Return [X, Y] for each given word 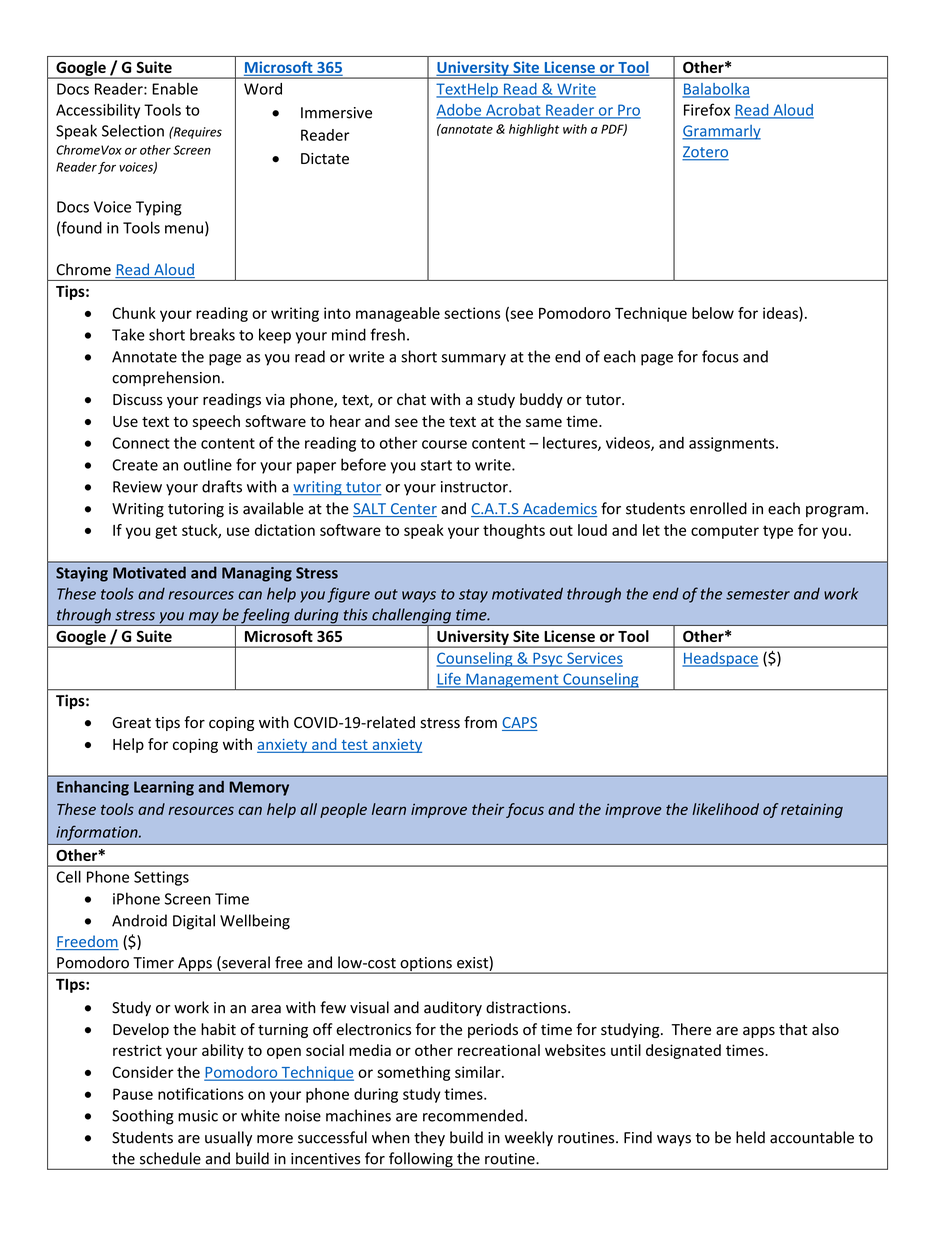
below [713, 313]
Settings [161, 878]
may [203, 619]
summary [474, 360]
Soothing [143, 1117]
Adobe [460, 111]
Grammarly [721, 132]
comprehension [166, 378]
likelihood [725, 809]
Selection [133, 130]
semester [758, 594]
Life [449, 680]
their [488, 809]
